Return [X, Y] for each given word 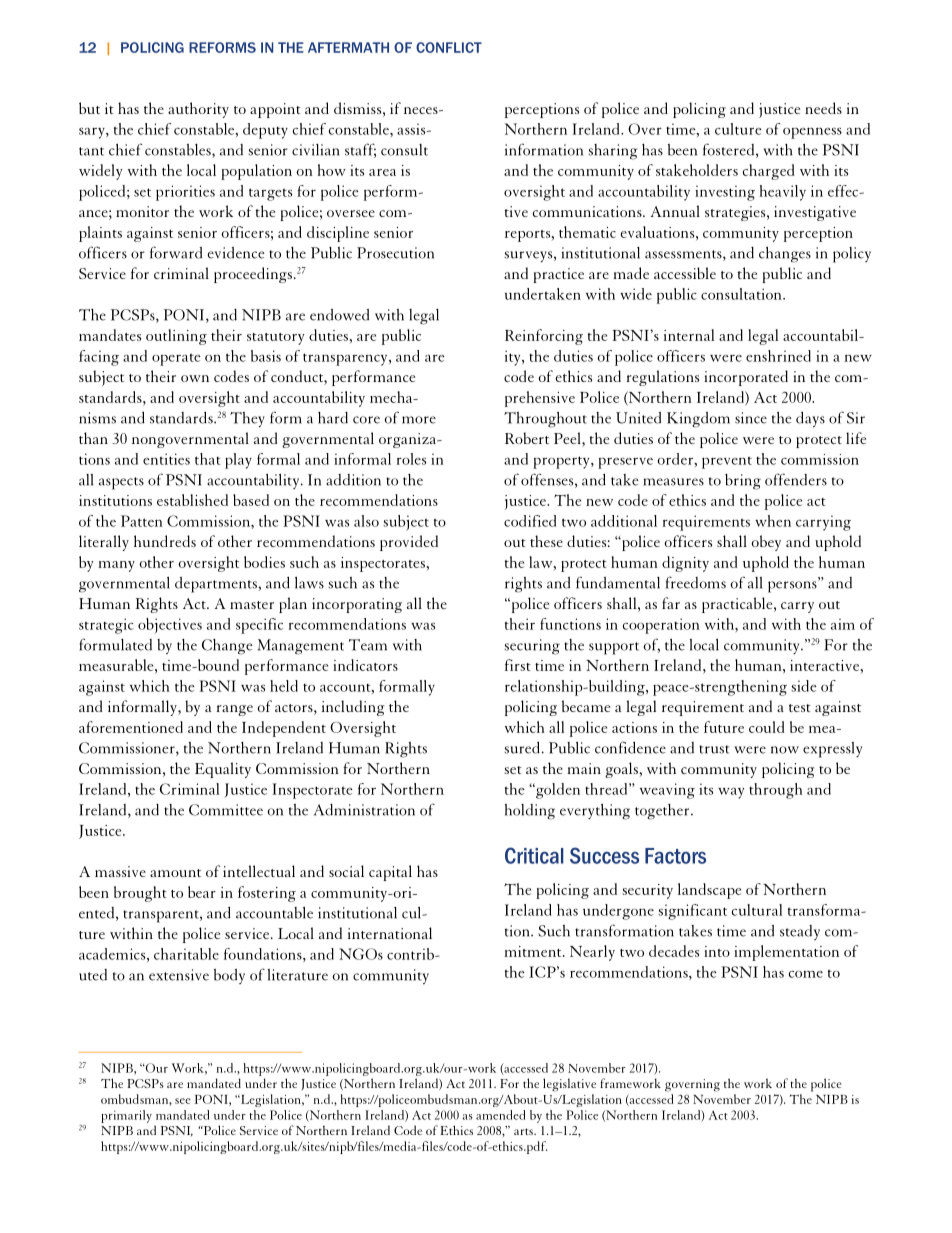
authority [198, 110]
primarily [126, 1116]
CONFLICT [449, 47]
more [419, 420]
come [806, 974]
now [785, 750]
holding [530, 812]
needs [823, 108]
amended [500, 1115]
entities [166, 459]
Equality [223, 770]
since [751, 418]
